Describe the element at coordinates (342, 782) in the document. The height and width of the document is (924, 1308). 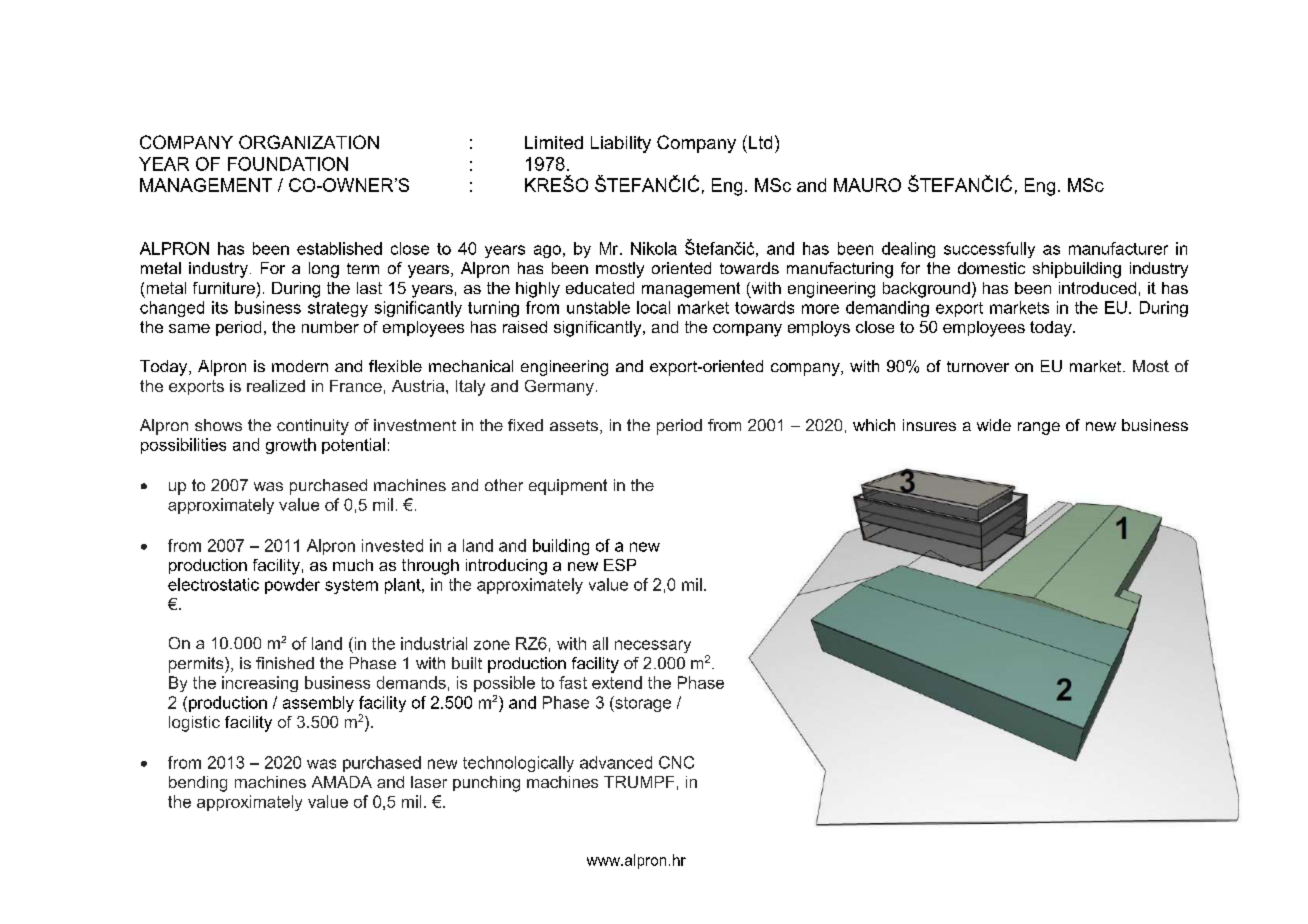
I see `AMADA` at that location.
